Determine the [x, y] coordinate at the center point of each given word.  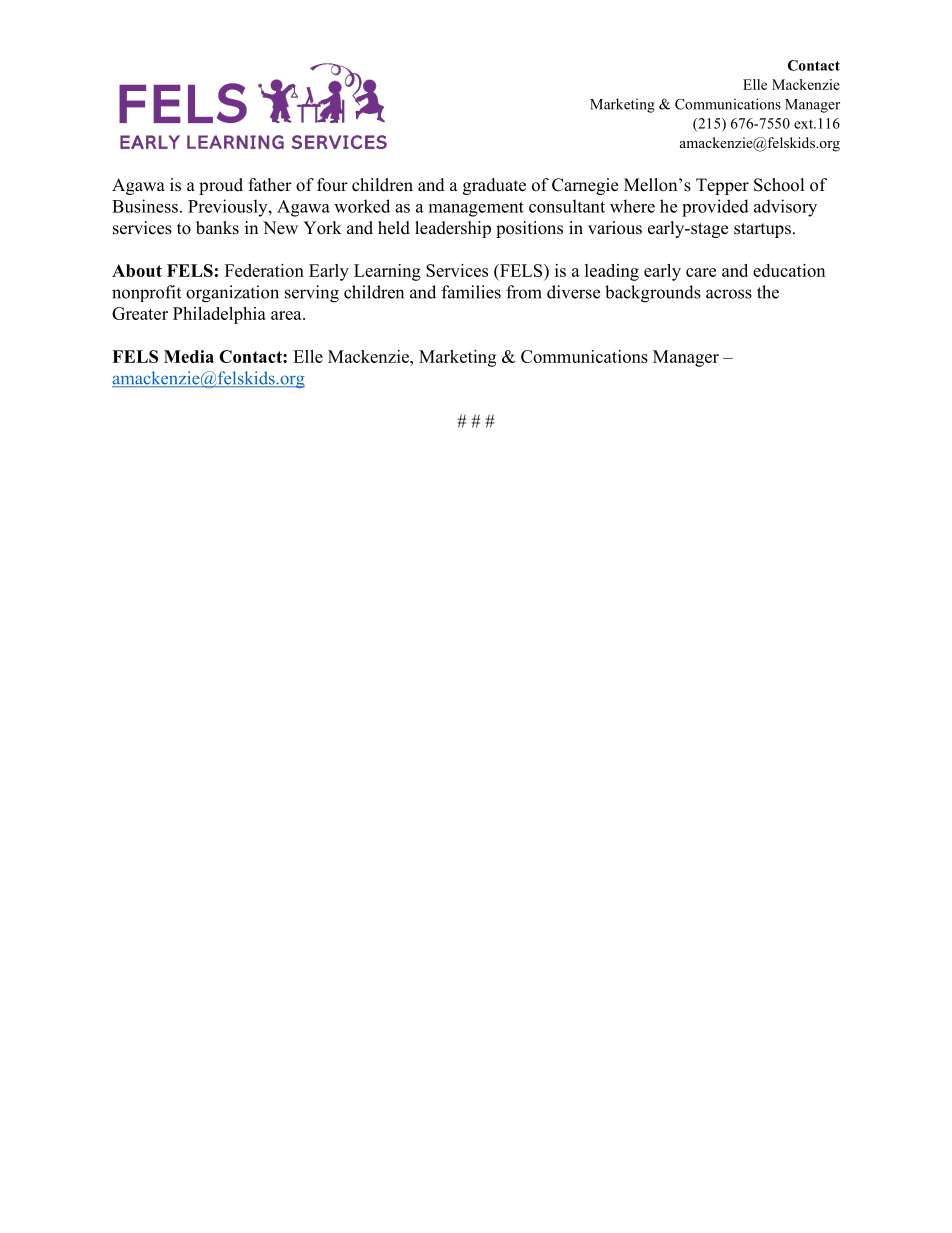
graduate [494, 186]
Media [189, 356]
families [471, 292]
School [779, 185]
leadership [453, 229]
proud [221, 186]
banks [217, 228]
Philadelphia [219, 315]
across [729, 294]
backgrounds [653, 294]
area [287, 315]
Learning [387, 272]
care [701, 272]
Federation [264, 270]
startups [762, 230]
